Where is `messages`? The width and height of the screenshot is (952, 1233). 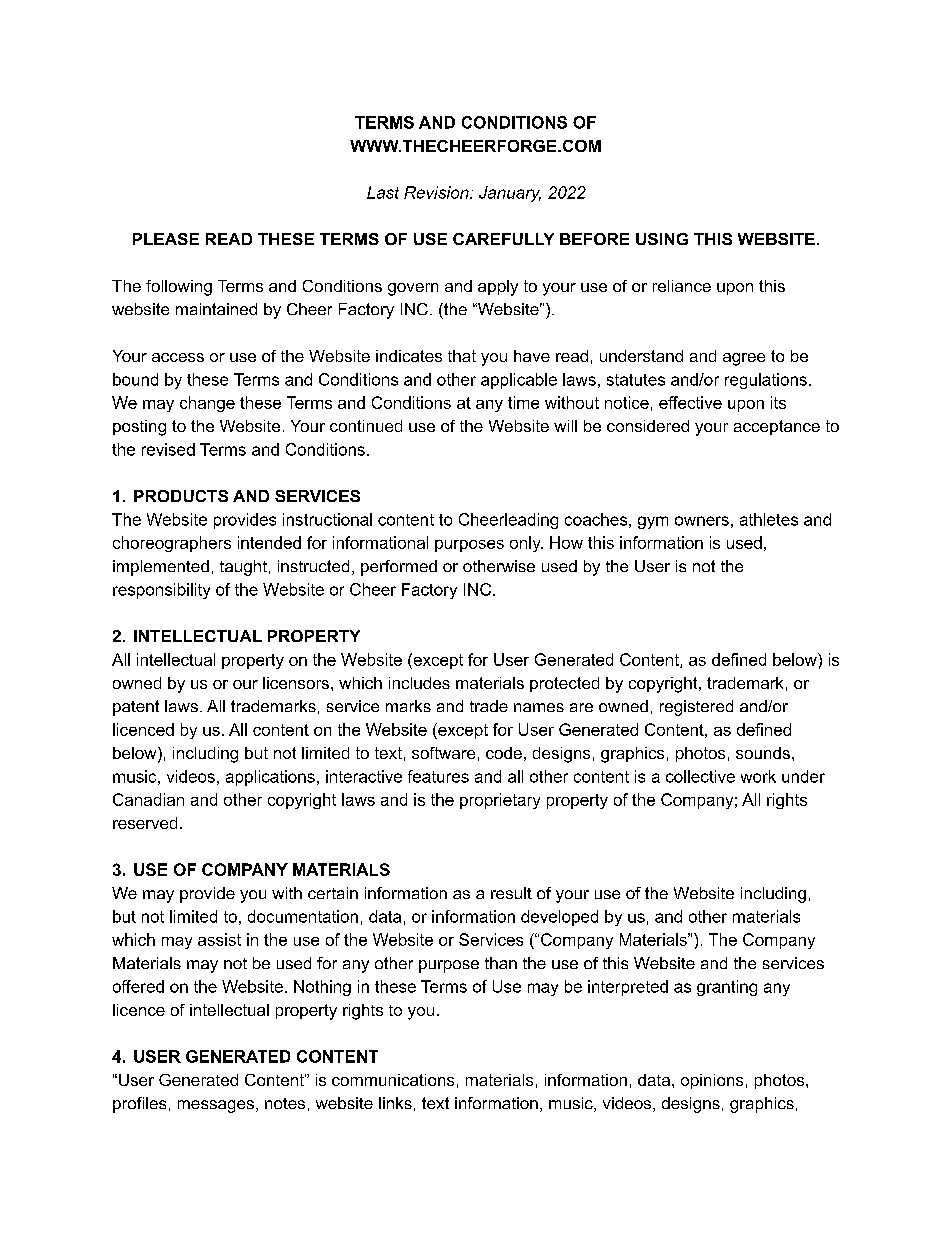
messages is located at coordinates (216, 1106).
